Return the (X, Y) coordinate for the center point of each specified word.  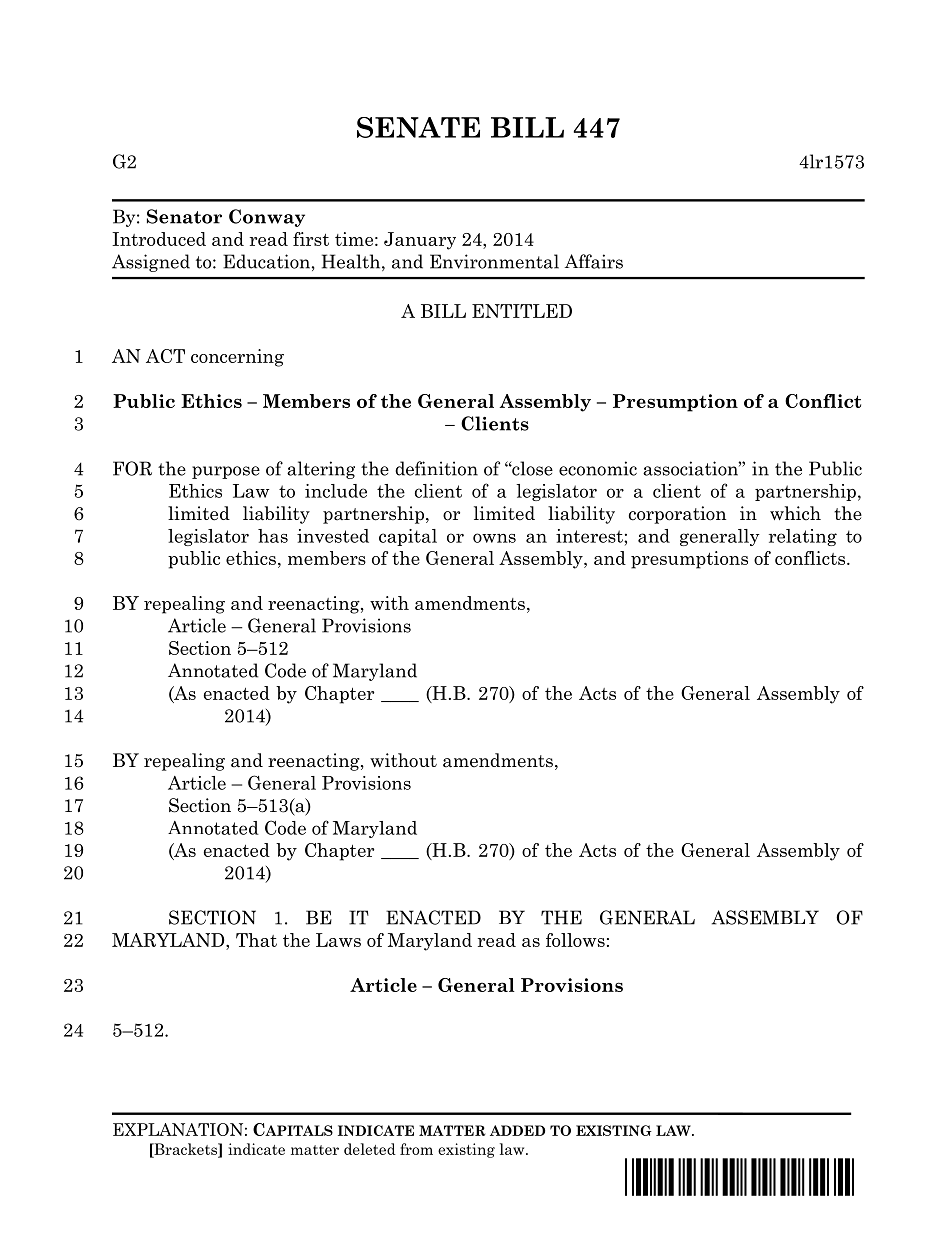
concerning (237, 358)
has (273, 536)
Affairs (594, 261)
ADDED (517, 1130)
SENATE (418, 127)
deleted (370, 1149)
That (256, 940)
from (416, 1149)
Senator (184, 216)
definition (436, 468)
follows (575, 940)
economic (598, 468)
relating (803, 537)
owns (494, 538)
